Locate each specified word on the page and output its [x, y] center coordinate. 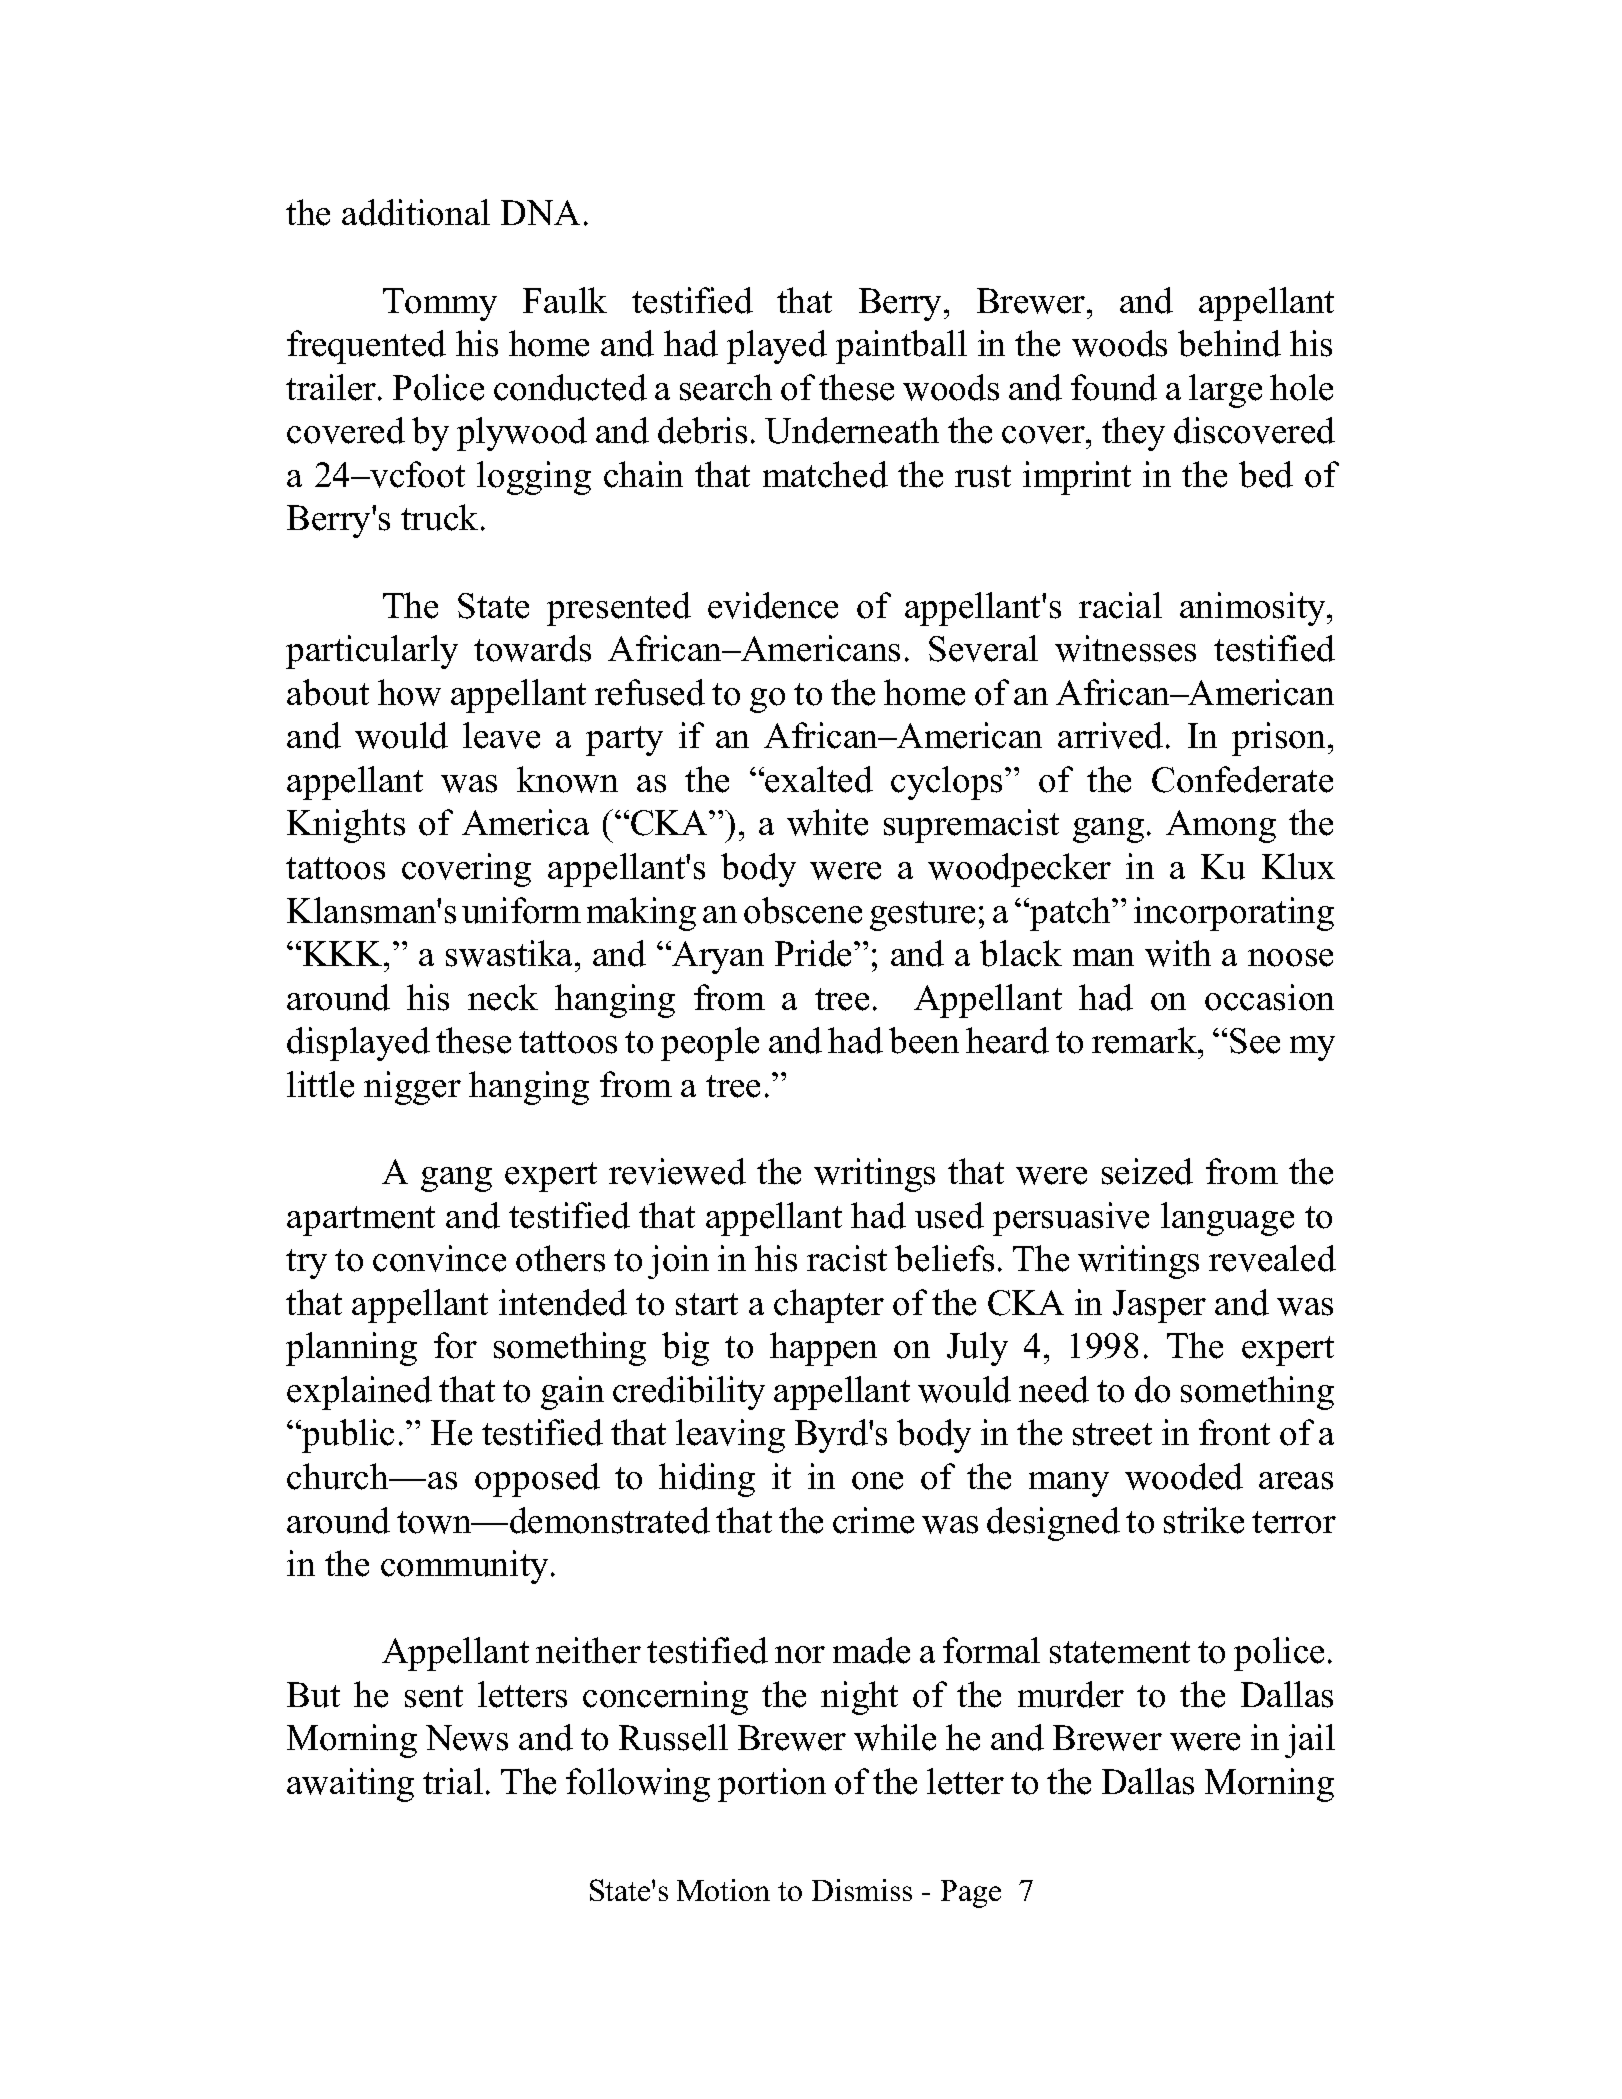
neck [503, 997]
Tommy [440, 304]
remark [1145, 1040]
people [710, 1044]
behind [1229, 343]
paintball [901, 347]
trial [453, 1781]
